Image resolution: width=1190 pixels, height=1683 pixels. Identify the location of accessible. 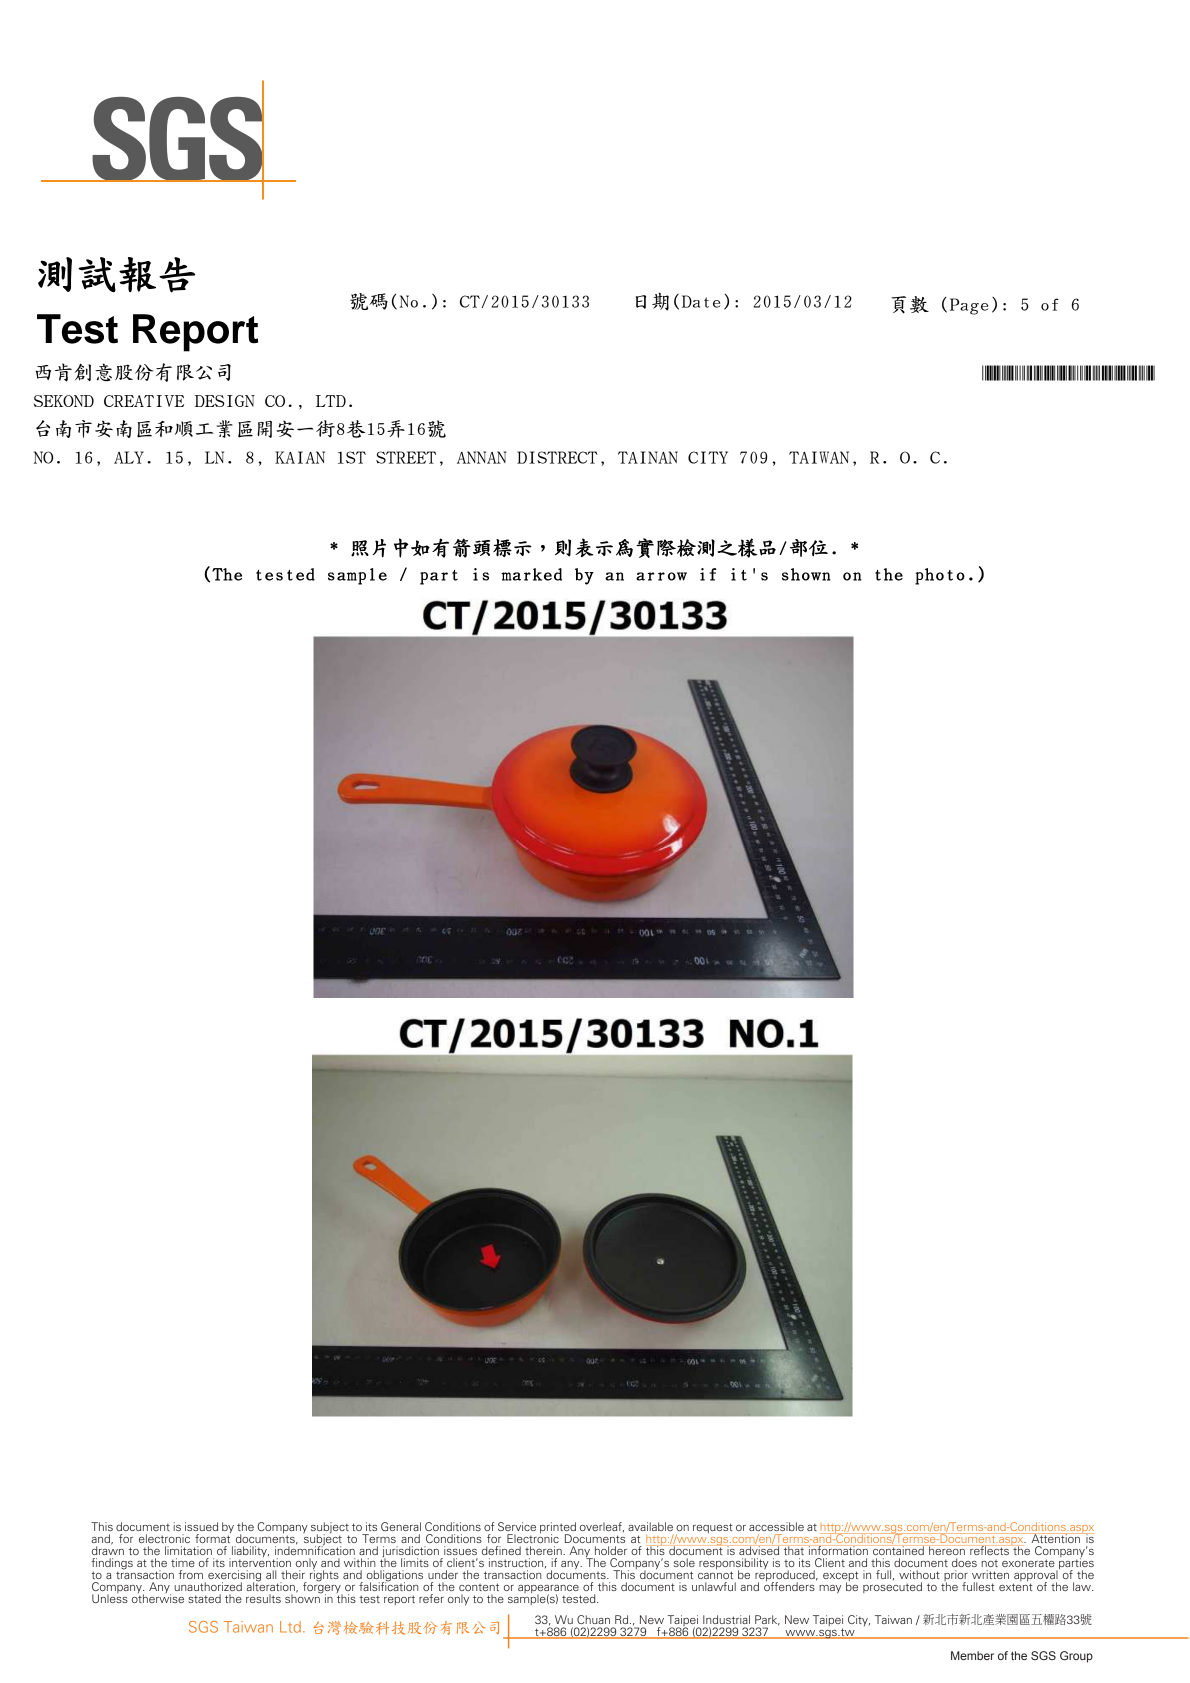
(776, 1526).
